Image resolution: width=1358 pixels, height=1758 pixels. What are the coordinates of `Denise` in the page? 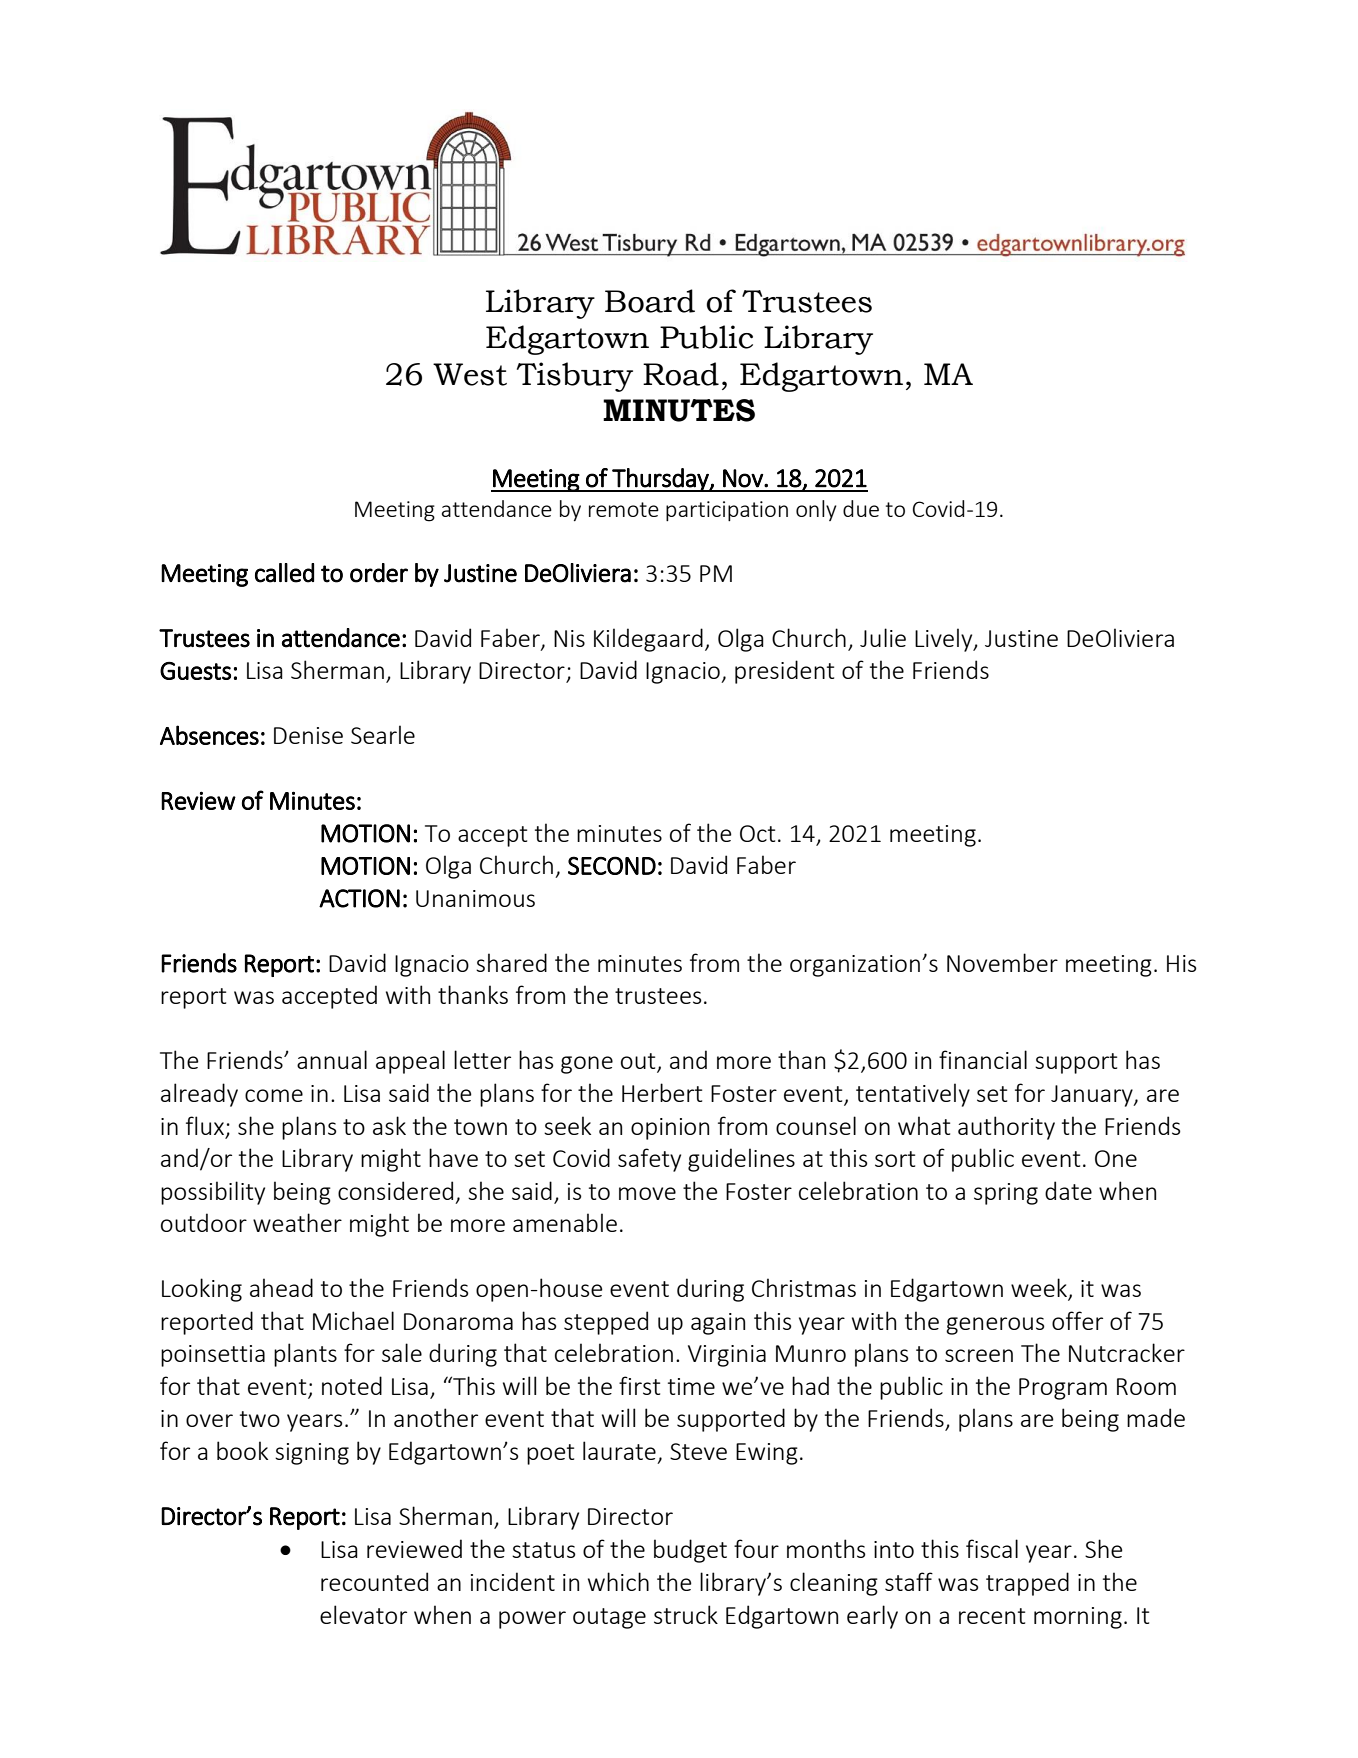 It's located at (308, 735).
